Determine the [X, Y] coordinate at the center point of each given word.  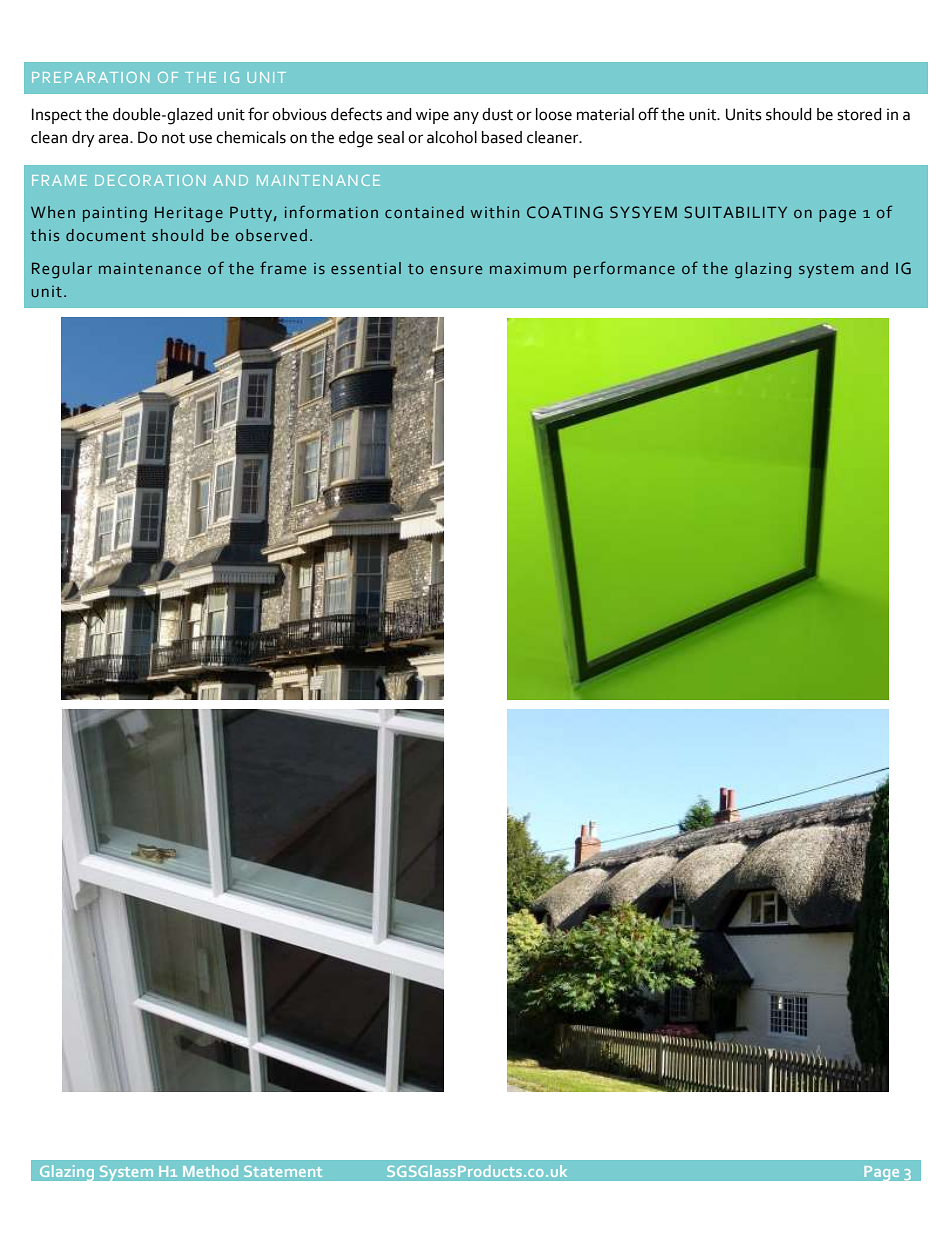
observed [271, 235]
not [173, 138]
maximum [528, 268]
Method [210, 1171]
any [466, 117]
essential [366, 268]
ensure [456, 270]
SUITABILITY [735, 212]
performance [624, 269]
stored [859, 114]
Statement [283, 1171]
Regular [62, 270]
